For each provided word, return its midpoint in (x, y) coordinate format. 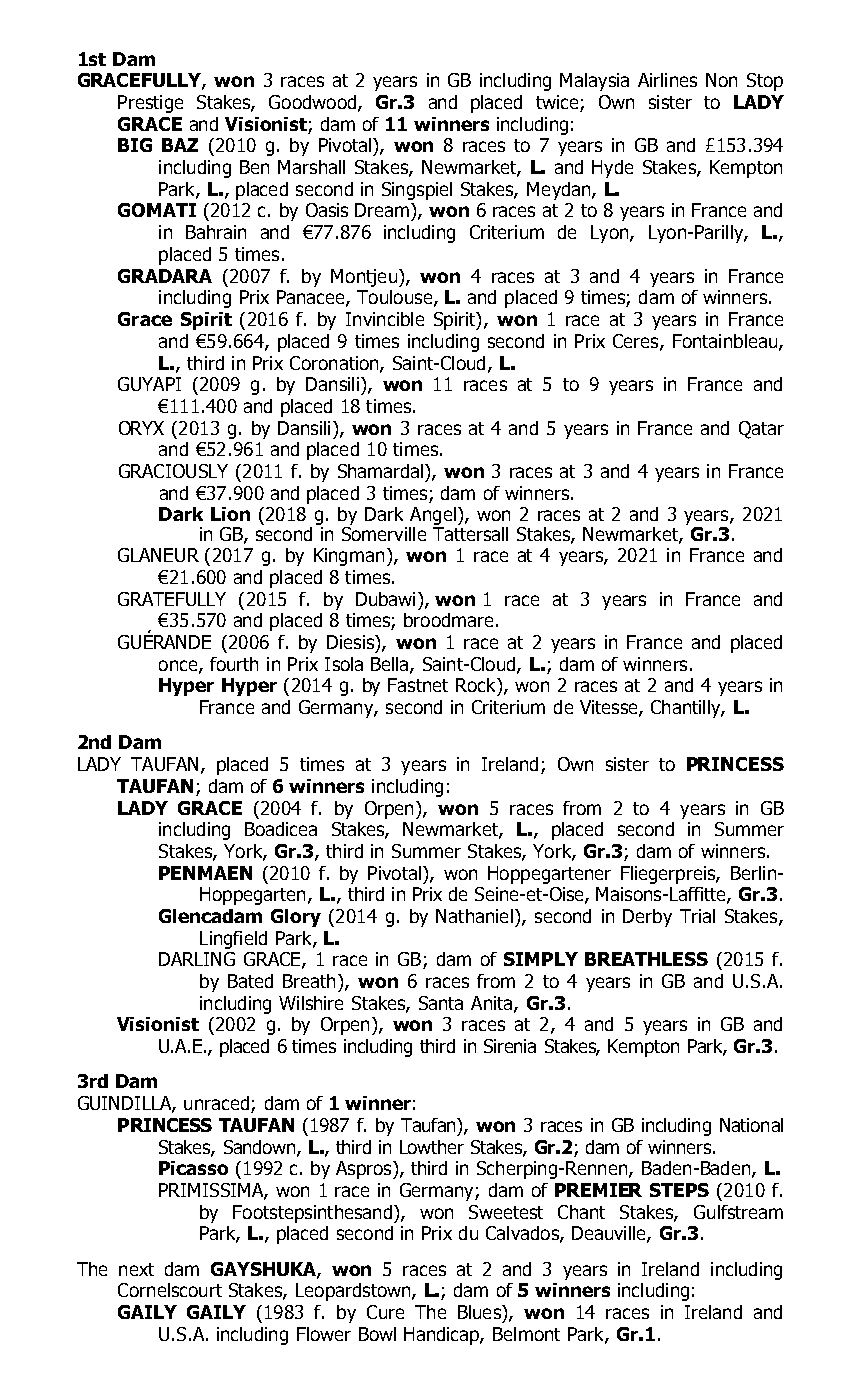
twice (558, 103)
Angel (433, 516)
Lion (230, 514)
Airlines (667, 80)
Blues (480, 1312)
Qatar (761, 430)
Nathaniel (474, 916)
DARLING (197, 959)
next (136, 1269)
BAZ (180, 145)
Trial (697, 916)
